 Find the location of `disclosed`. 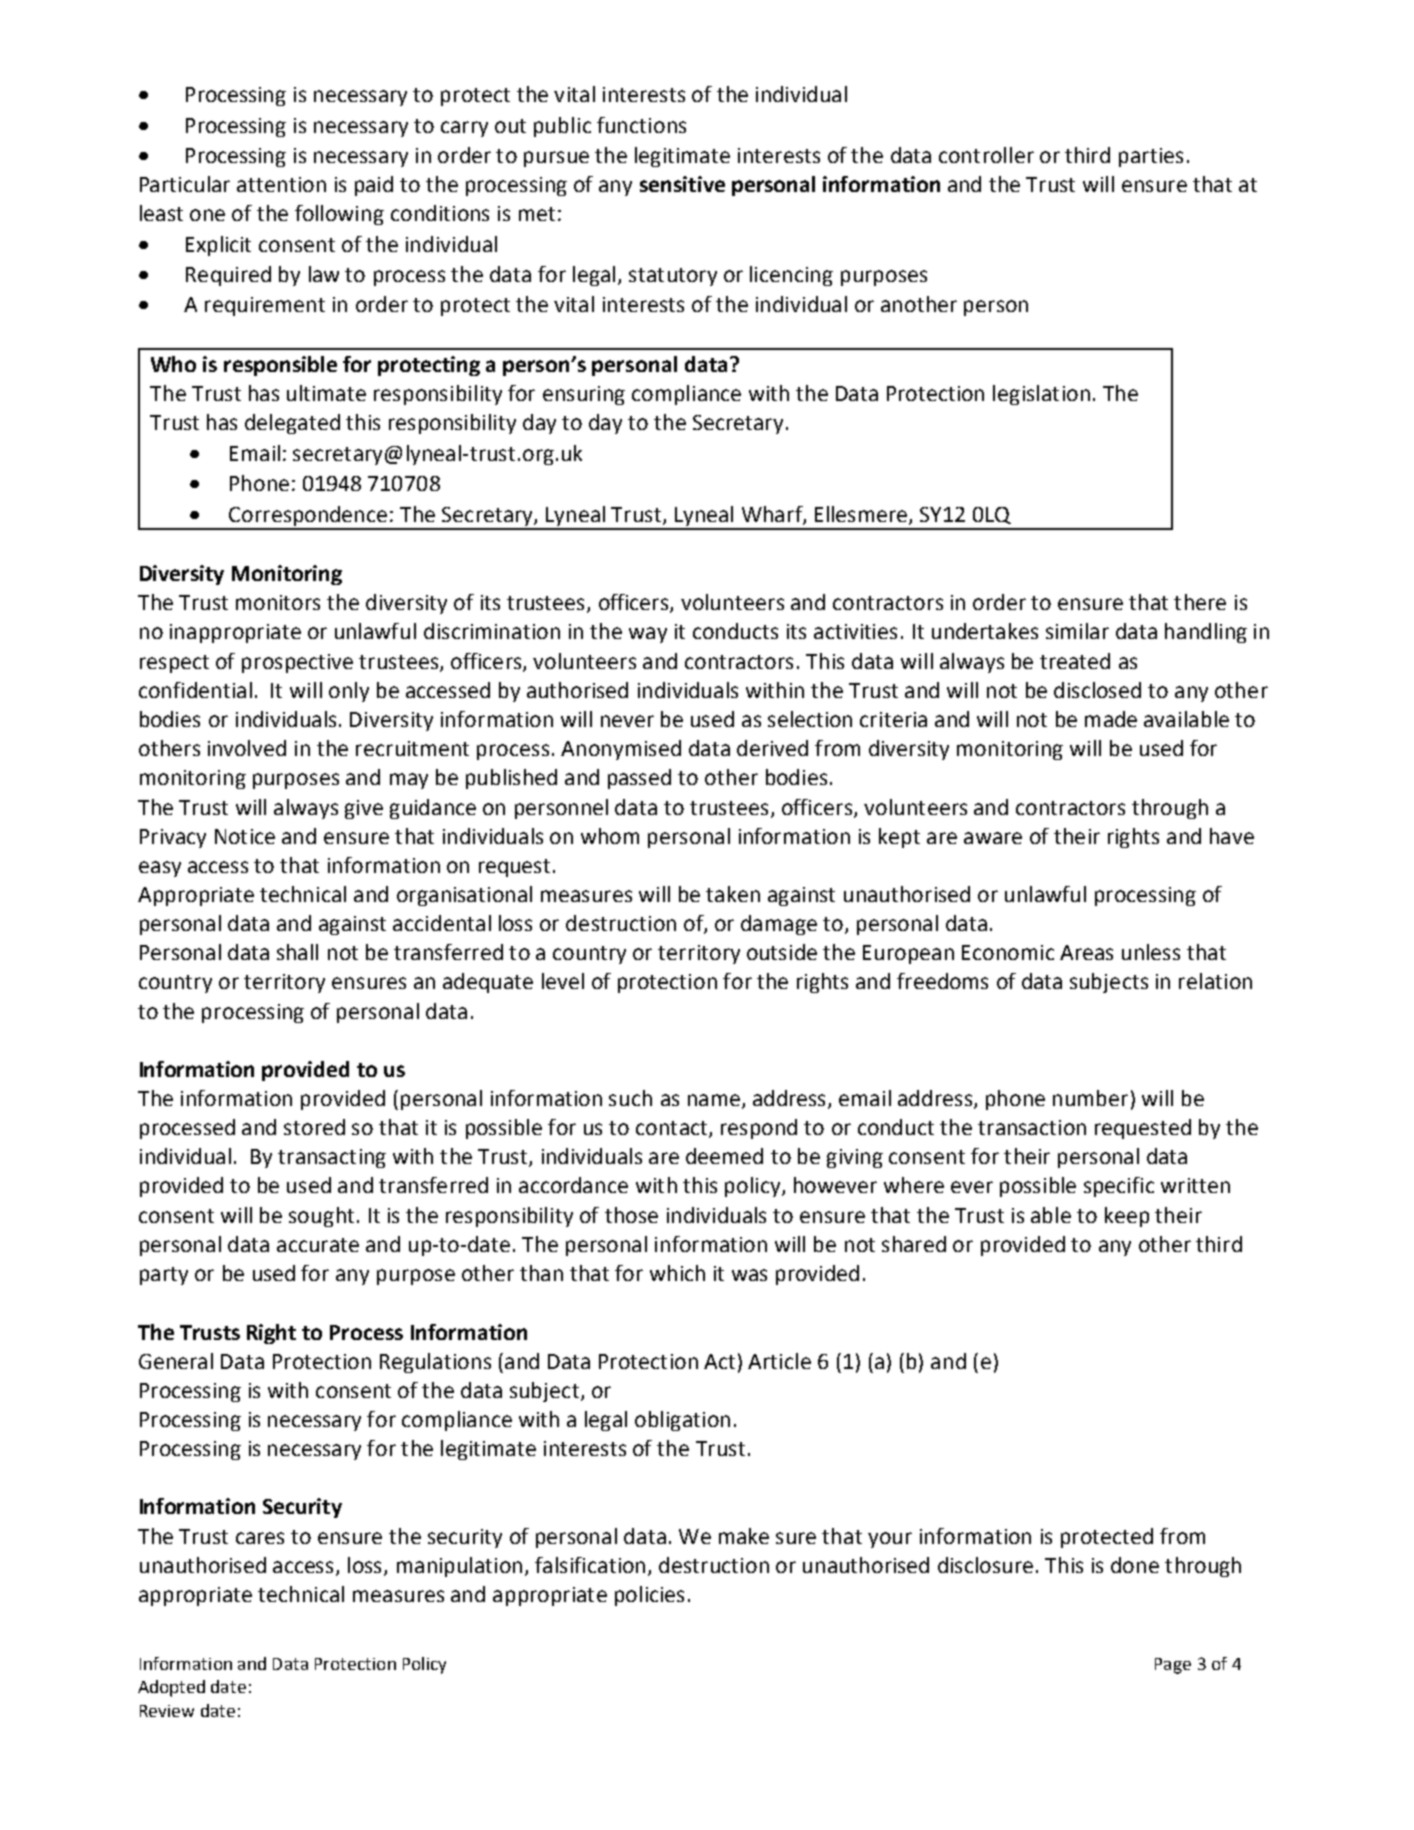

disclosed is located at coordinates (1097, 690).
